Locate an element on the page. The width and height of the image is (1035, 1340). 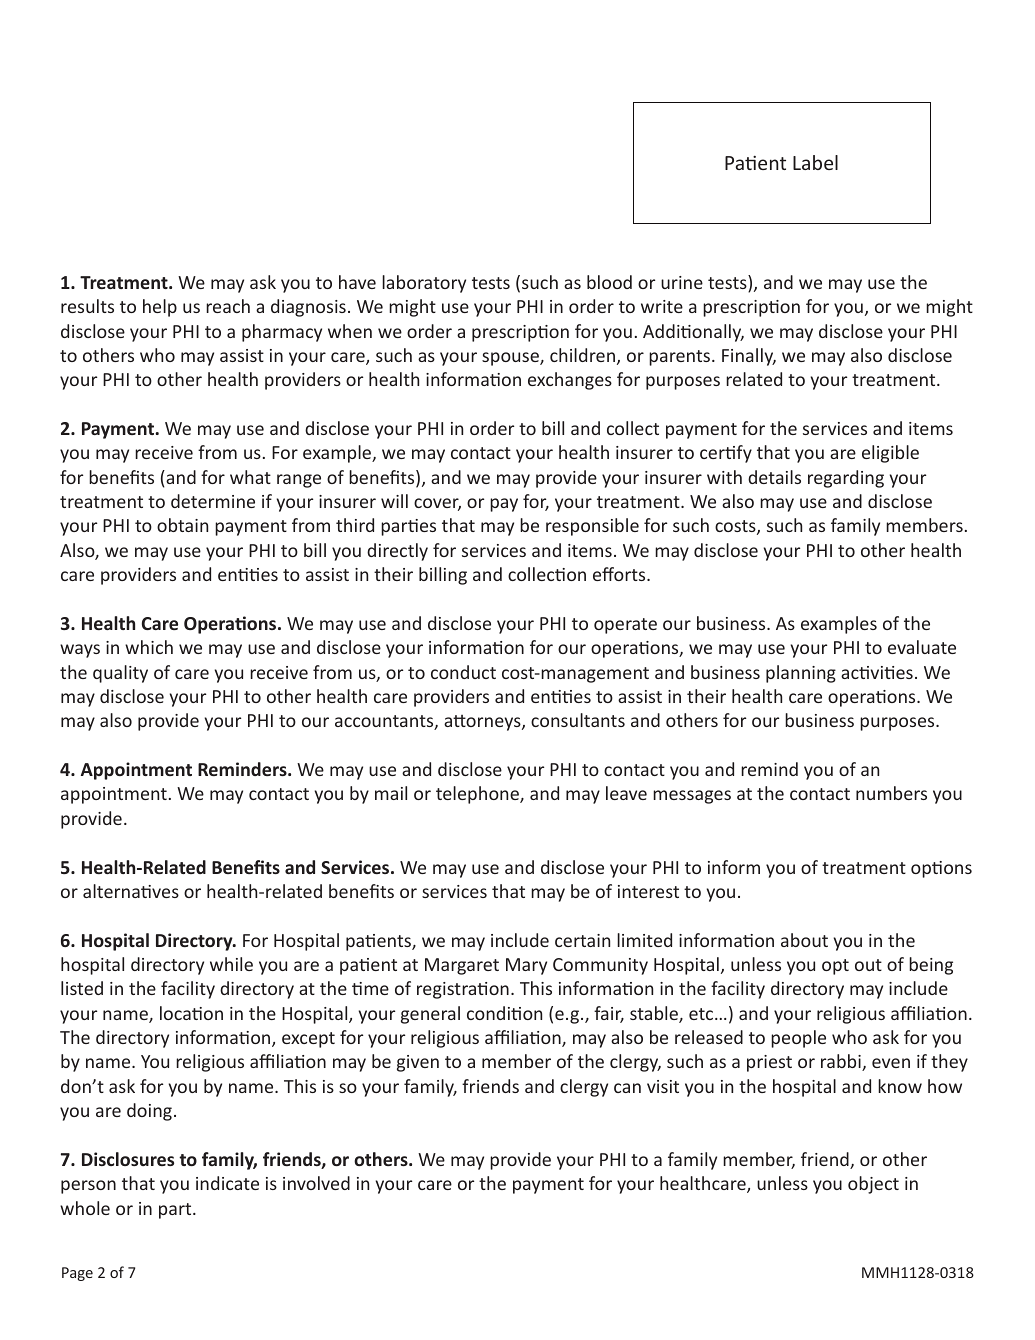
attorneys is located at coordinates (483, 723).
